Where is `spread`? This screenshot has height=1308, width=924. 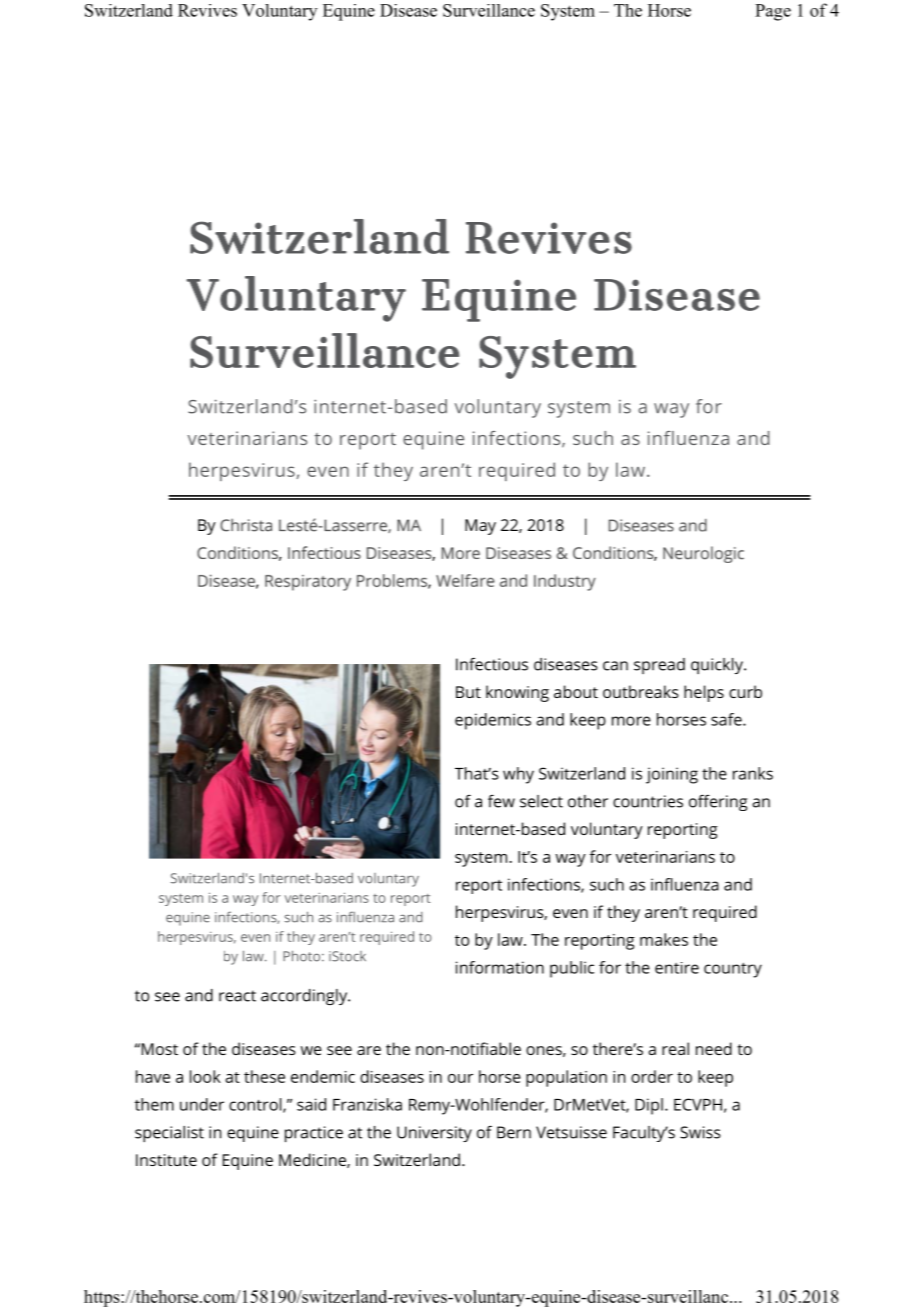 spread is located at coordinates (659, 666).
